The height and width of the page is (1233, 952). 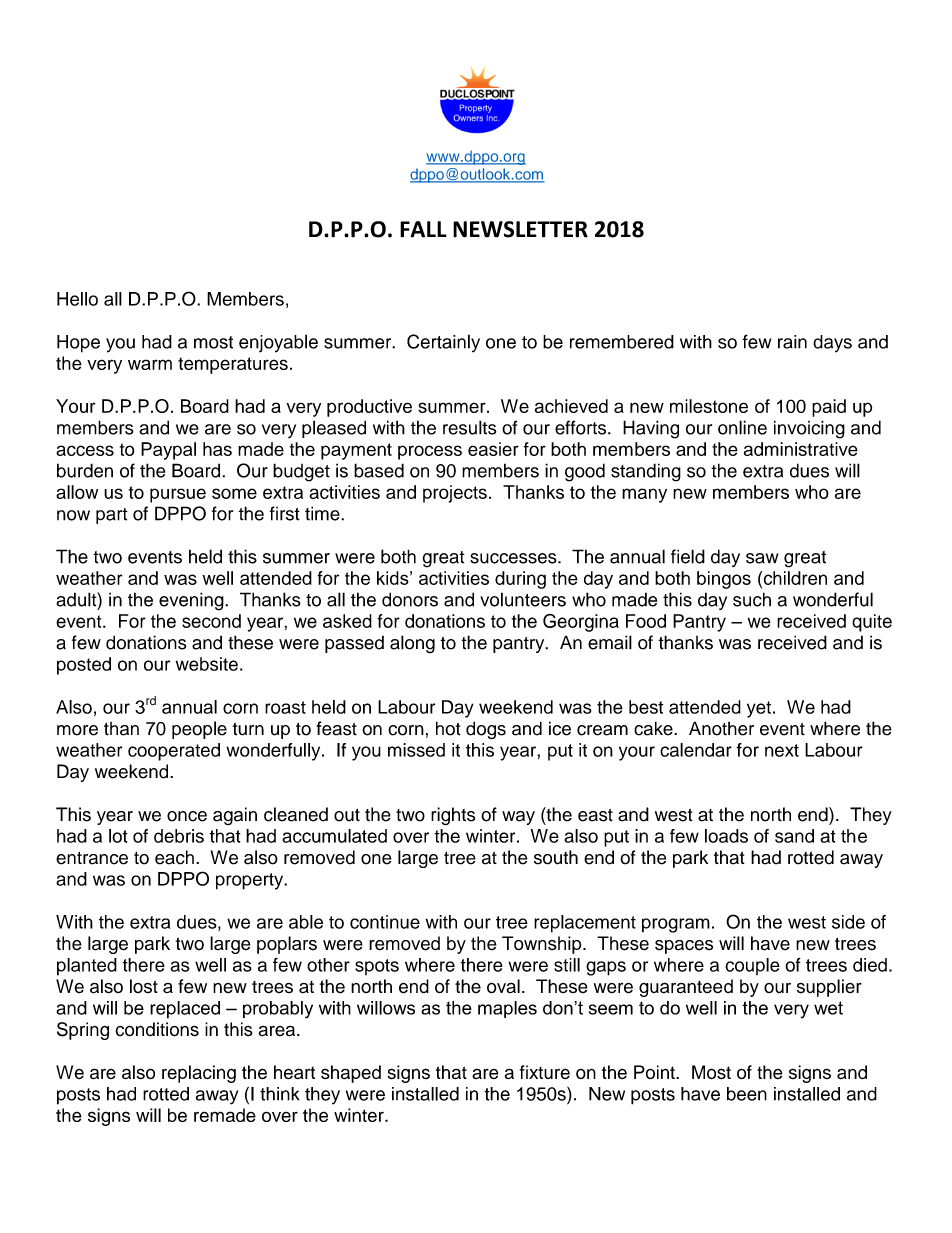 I want to click on NEWSLETTER, so click(x=520, y=229).
